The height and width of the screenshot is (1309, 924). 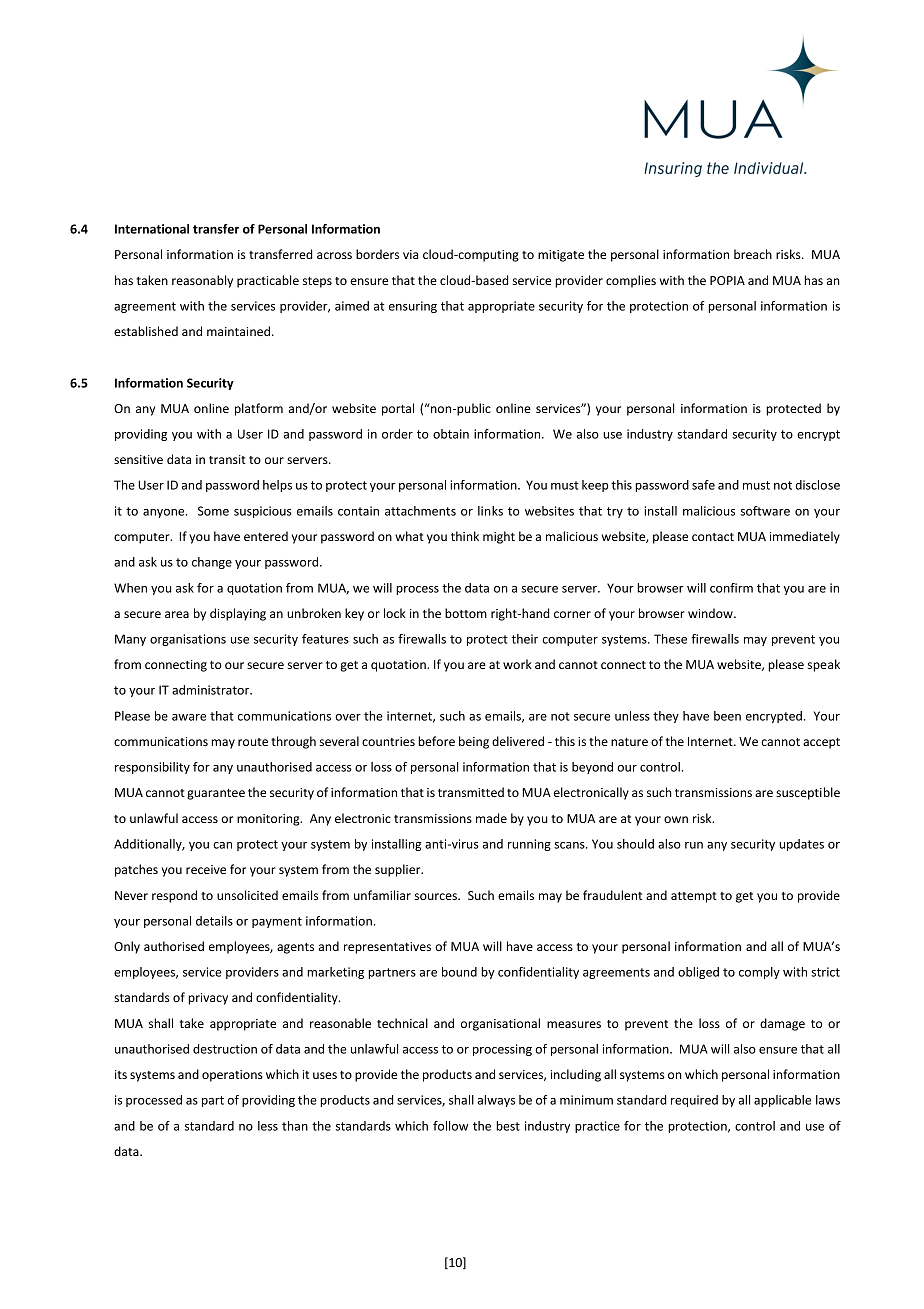 I want to click on operations, so click(x=232, y=1076).
